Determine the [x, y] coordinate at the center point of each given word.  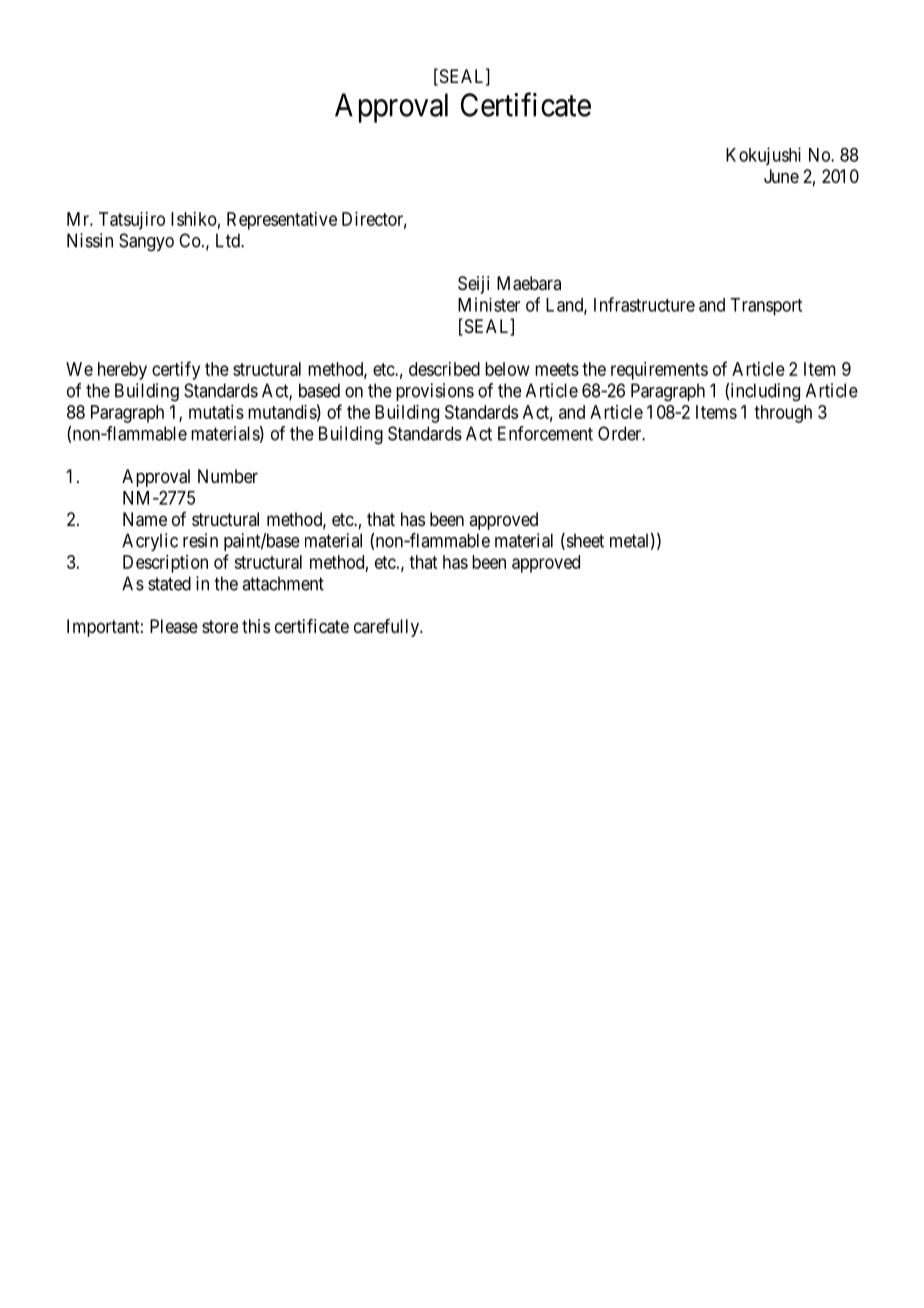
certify [176, 370]
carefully [388, 628]
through [783, 414]
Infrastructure [644, 304]
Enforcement [545, 433]
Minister [489, 304]
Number [228, 476]
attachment [283, 583]
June [781, 176]
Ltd [229, 240]
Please [174, 626]
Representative [282, 221]
